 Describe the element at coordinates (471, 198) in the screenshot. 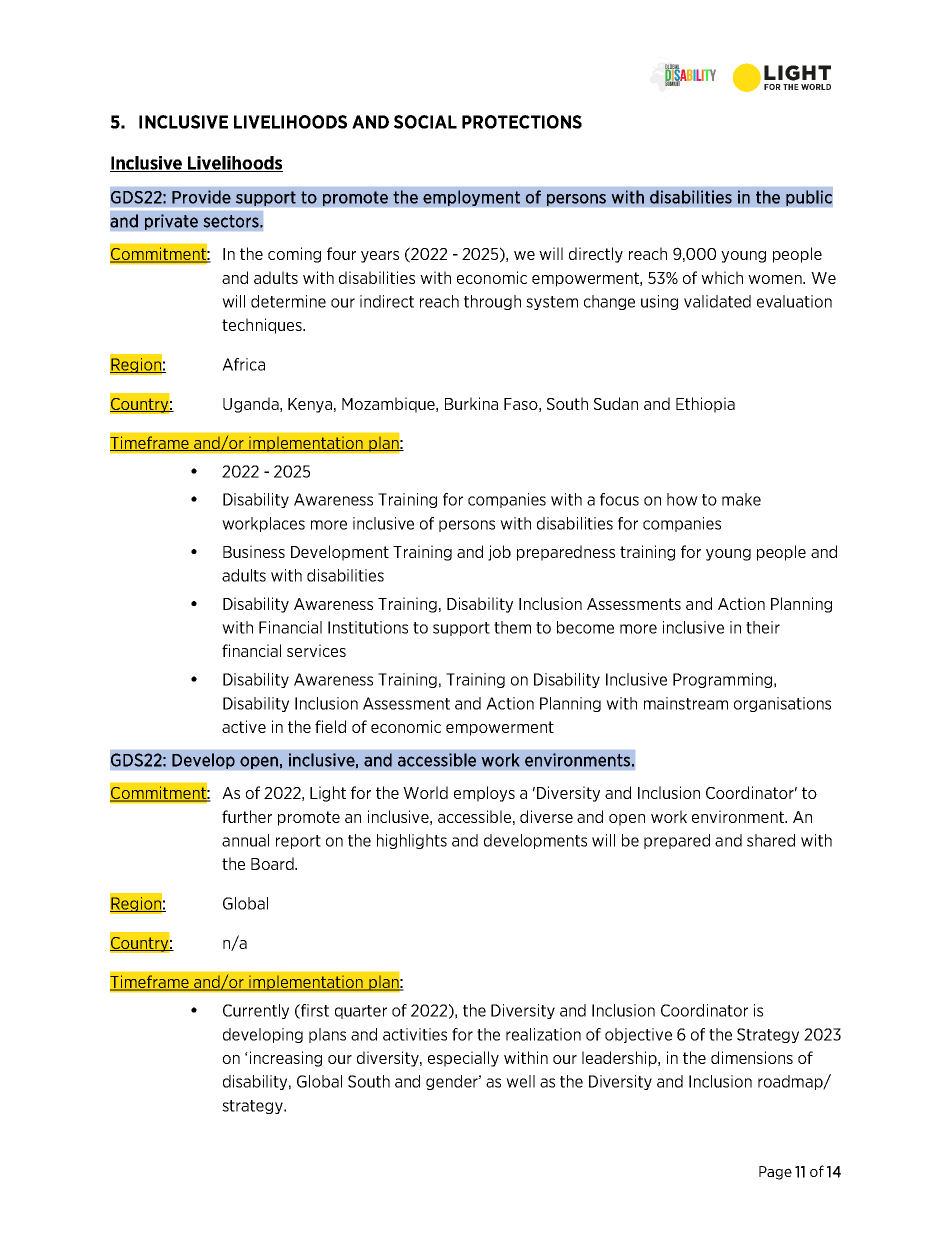

I see `employment` at that location.
